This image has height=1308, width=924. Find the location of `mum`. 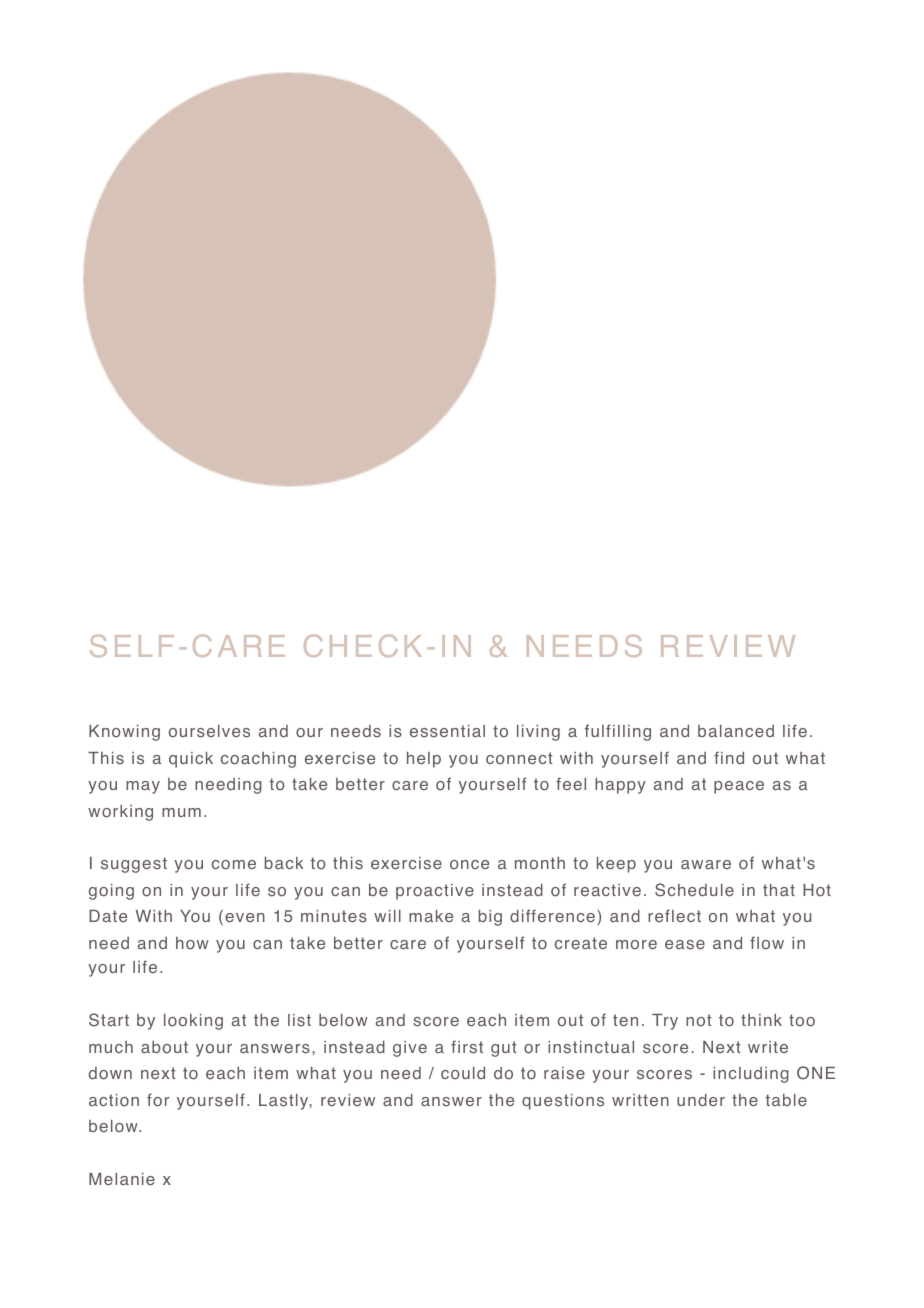

mum is located at coordinates (181, 812).
